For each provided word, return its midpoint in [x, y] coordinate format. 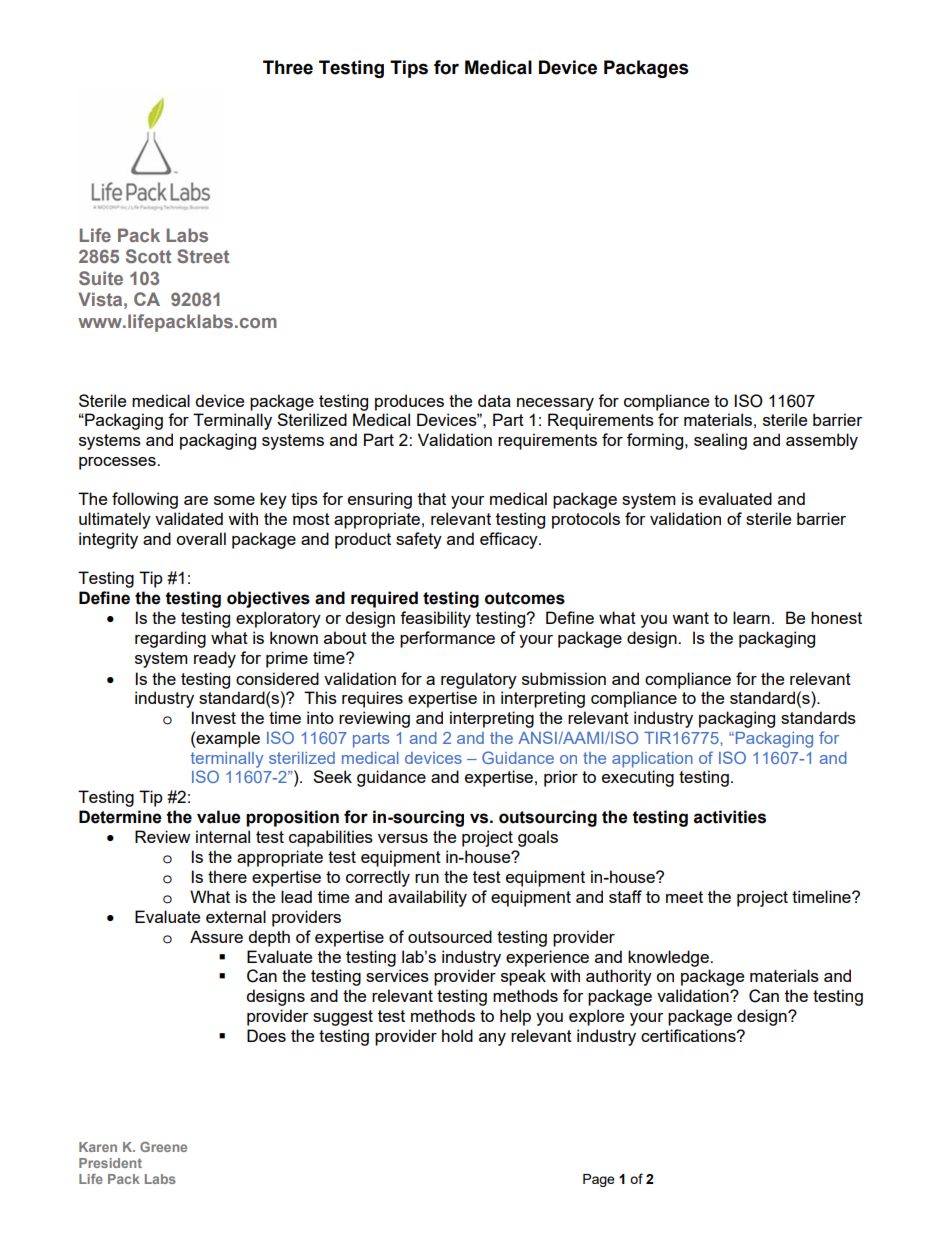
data [494, 400]
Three [288, 67]
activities [730, 817]
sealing [720, 441]
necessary [555, 404]
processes [118, 463]
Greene [163, 1147]
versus [403, 838]
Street [203, 256]
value [219, 817]
